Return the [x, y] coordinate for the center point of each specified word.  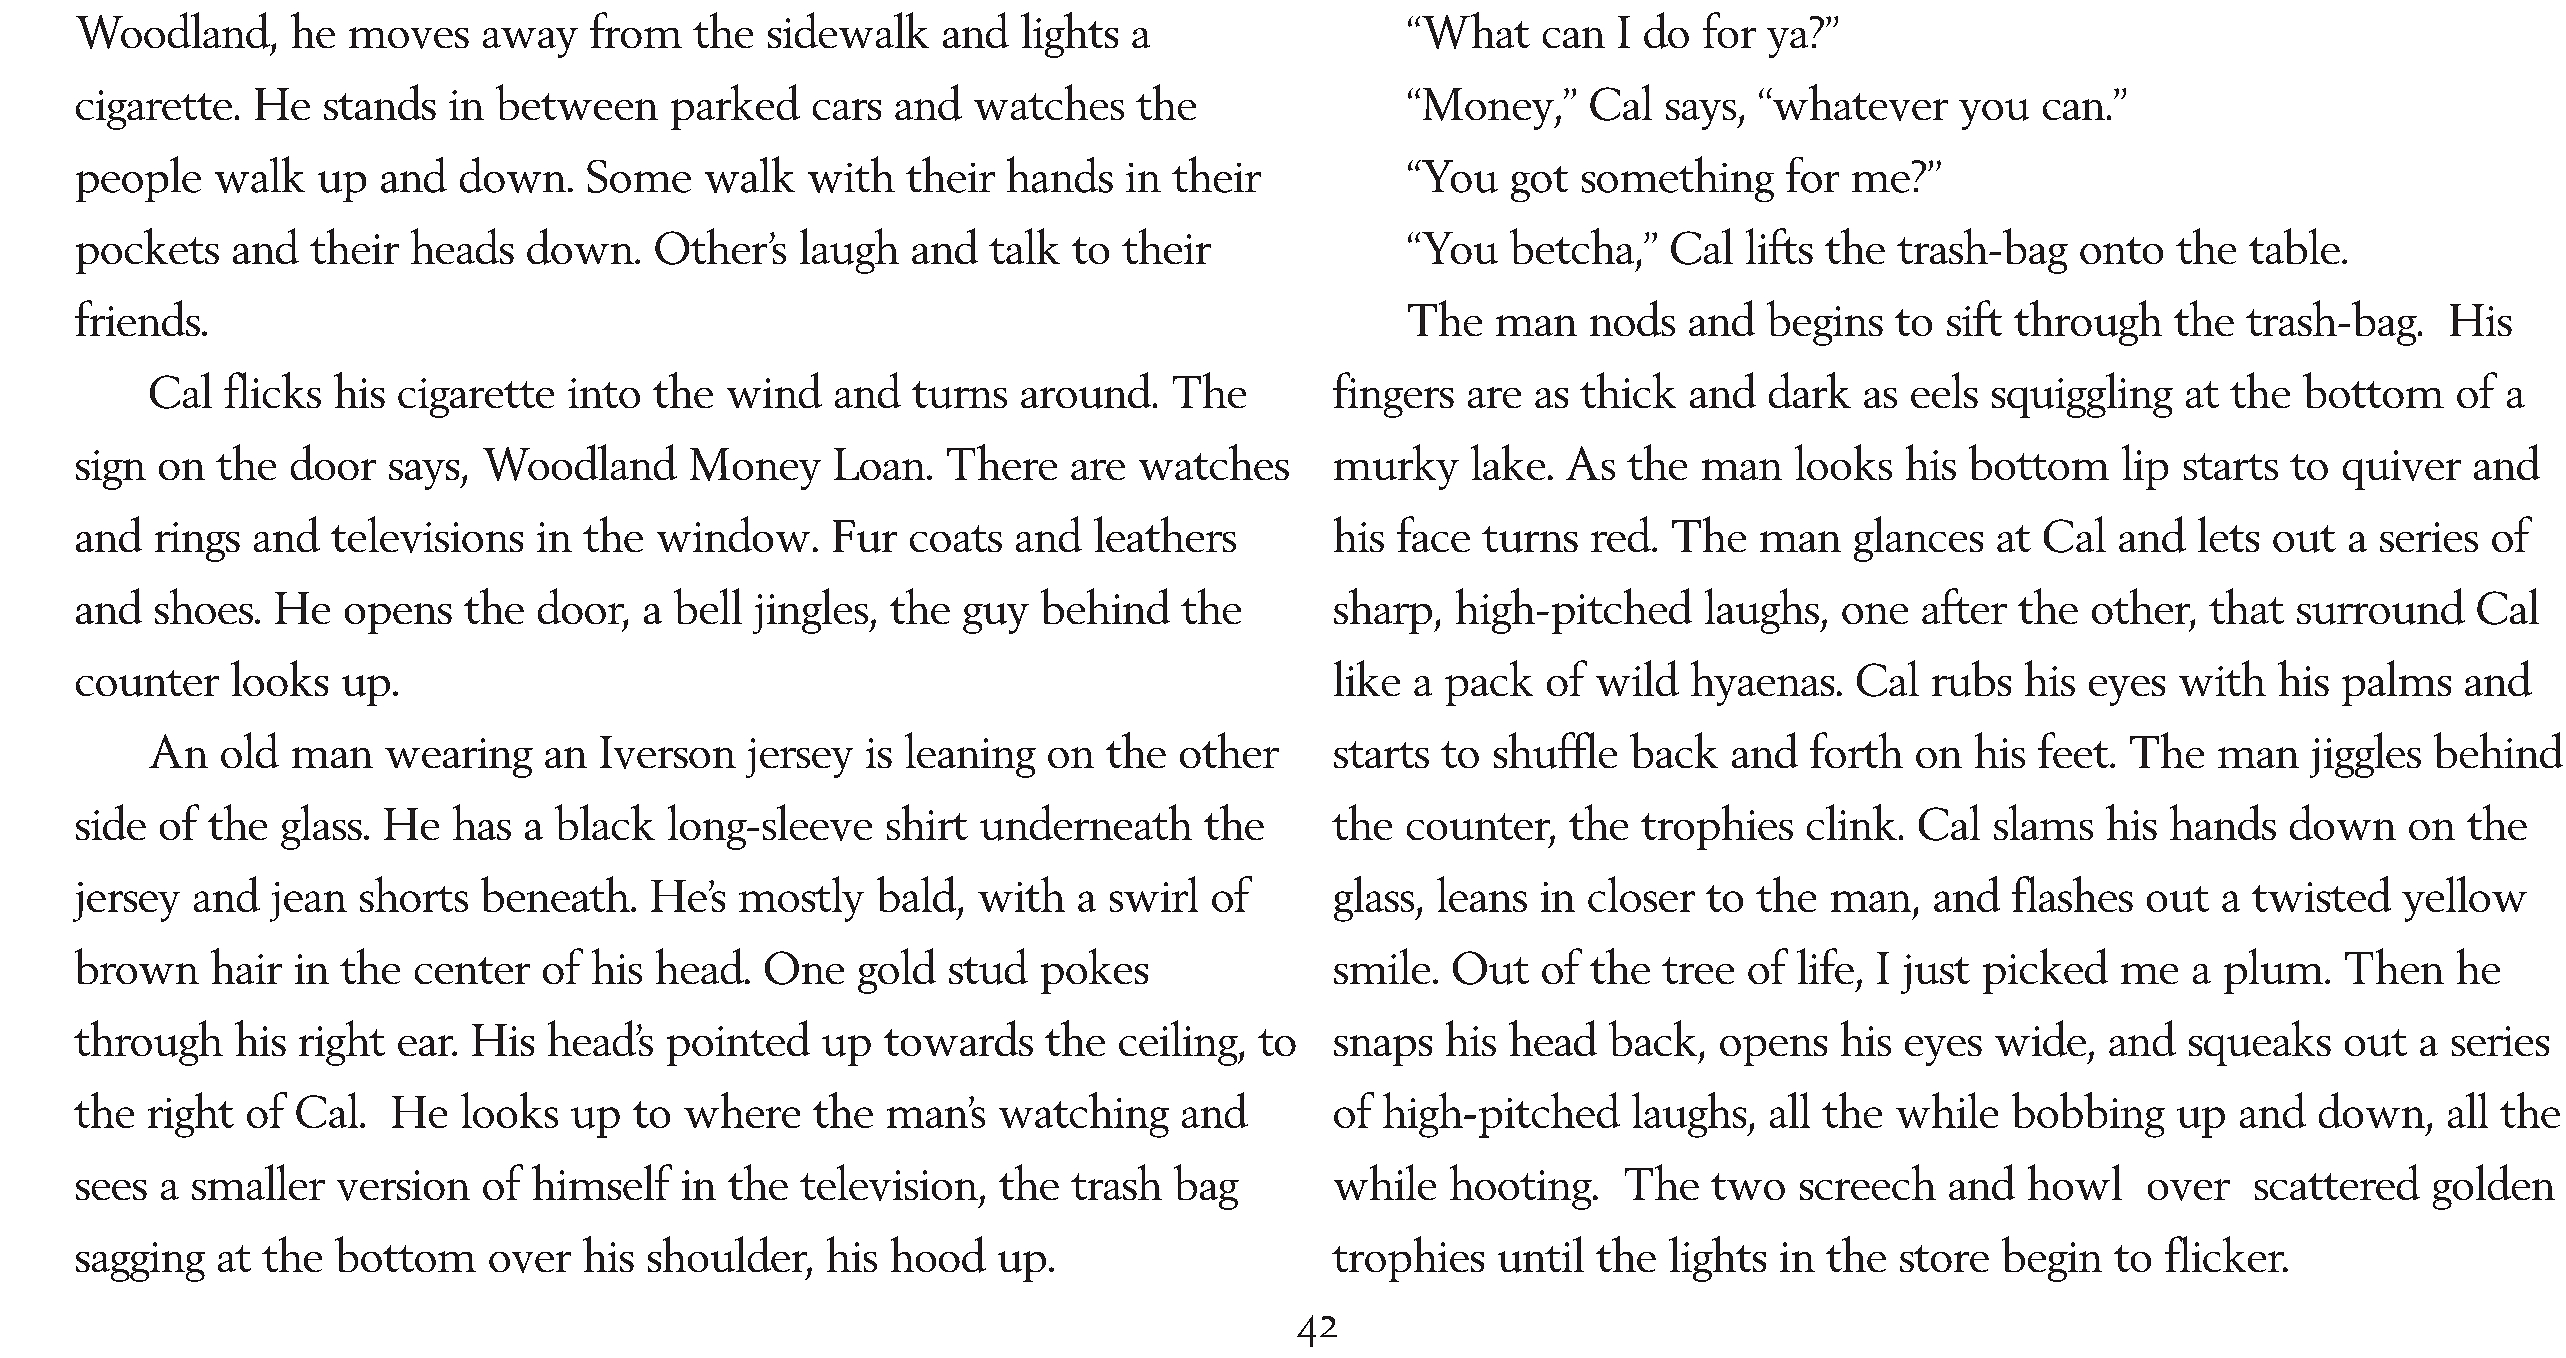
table [2294, 246]
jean [308, 902]
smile [1382, 966]
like [1367, 678]
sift [1974, 318]
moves [409, 38]
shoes [204, 606]
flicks [272, 390]
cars [847, 109]
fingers [1393, 395]
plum [2275, 971]
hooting [1522, 1187]
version [403, 1185]
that [2246, 606]
